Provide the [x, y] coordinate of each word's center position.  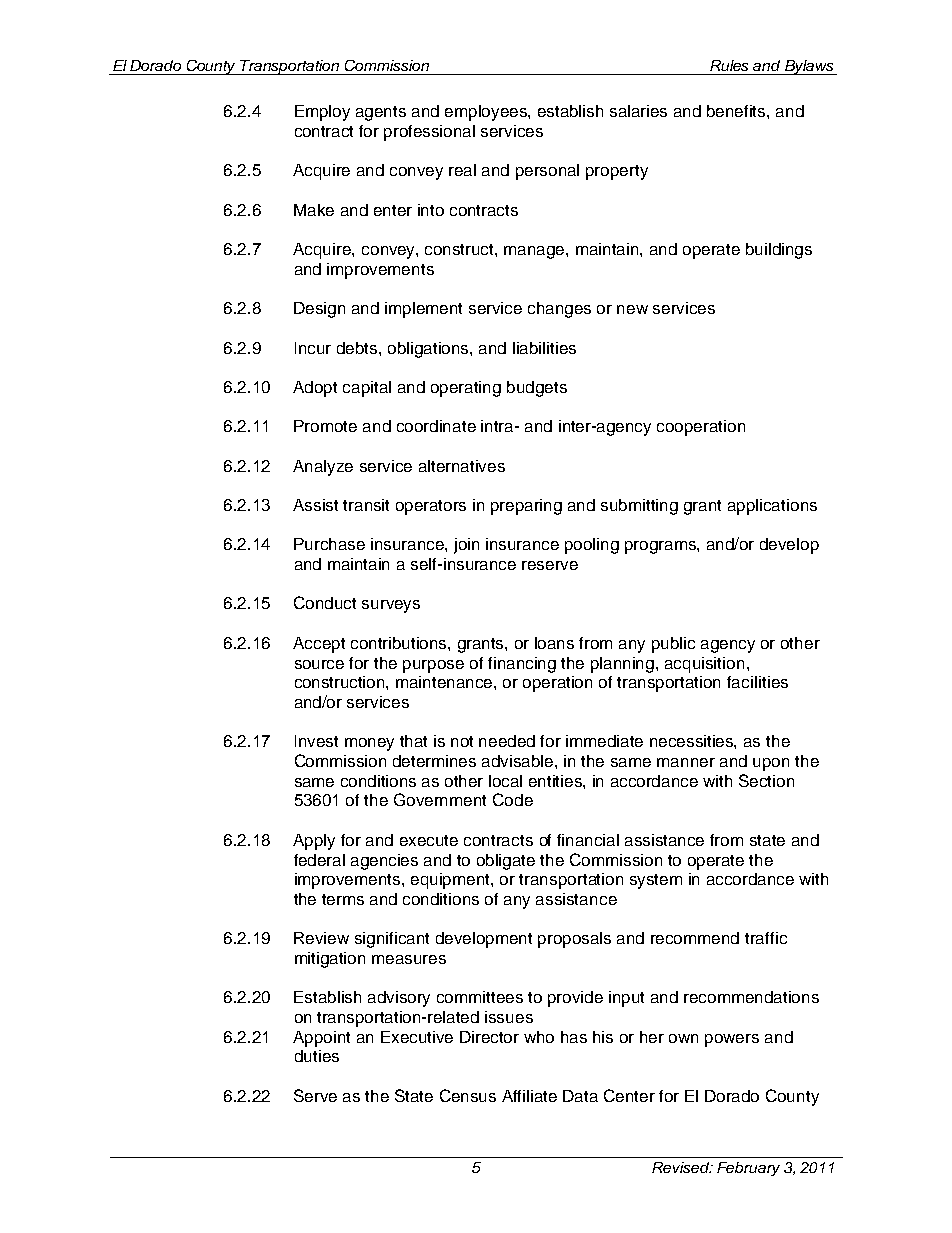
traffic [766, 938]
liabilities [544, 348]
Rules [729, 65]
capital [367, 389]
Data [580, 1096]
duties [317, 1056]
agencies [384, 862]
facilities [757, 682]
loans [554, 643]
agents [381, 113]
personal [547, 172]
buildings [779, 251]
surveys [391, 606]
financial [588, 840]
